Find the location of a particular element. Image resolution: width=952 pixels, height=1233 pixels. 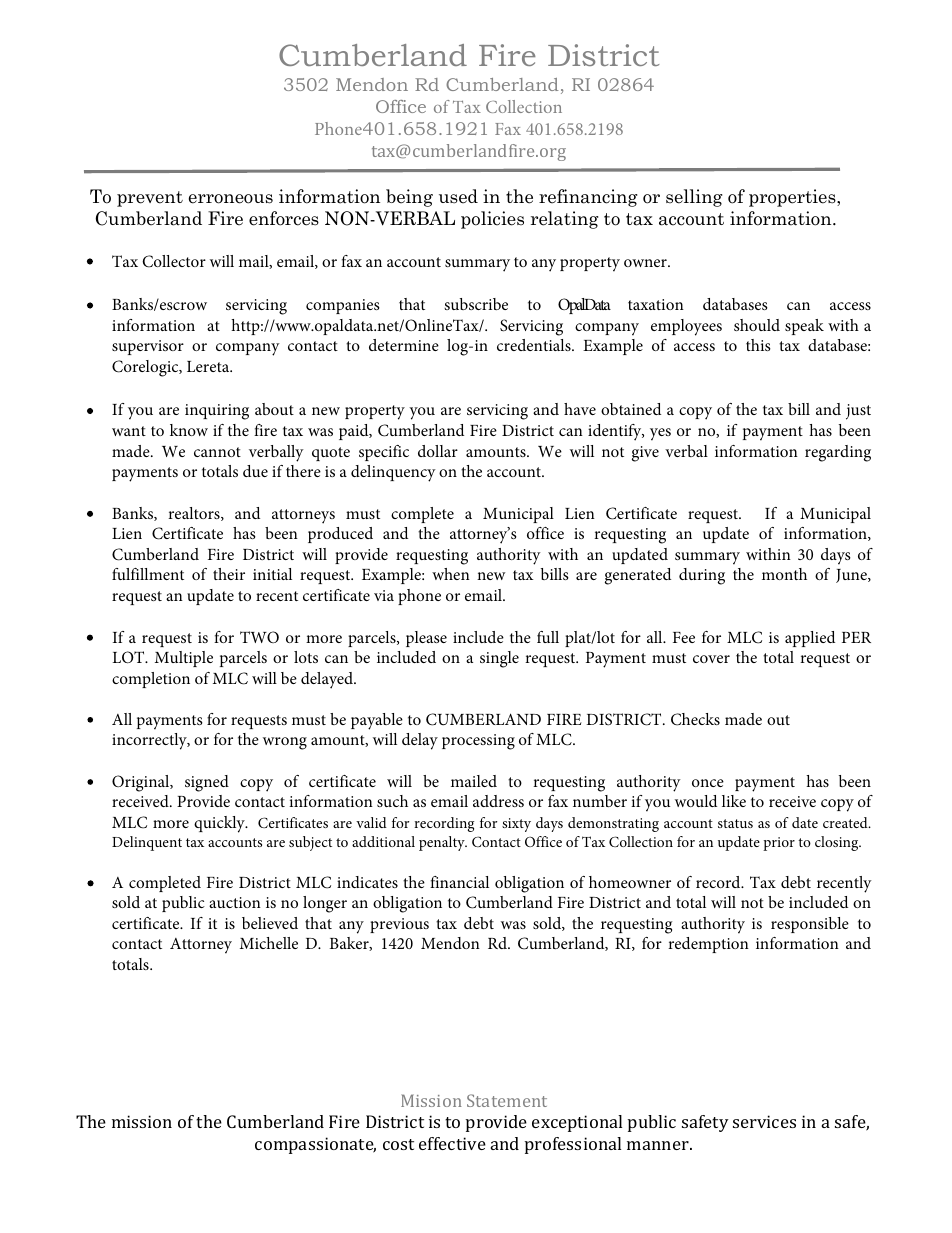

Multiple is located at coordinates (184, 659).
